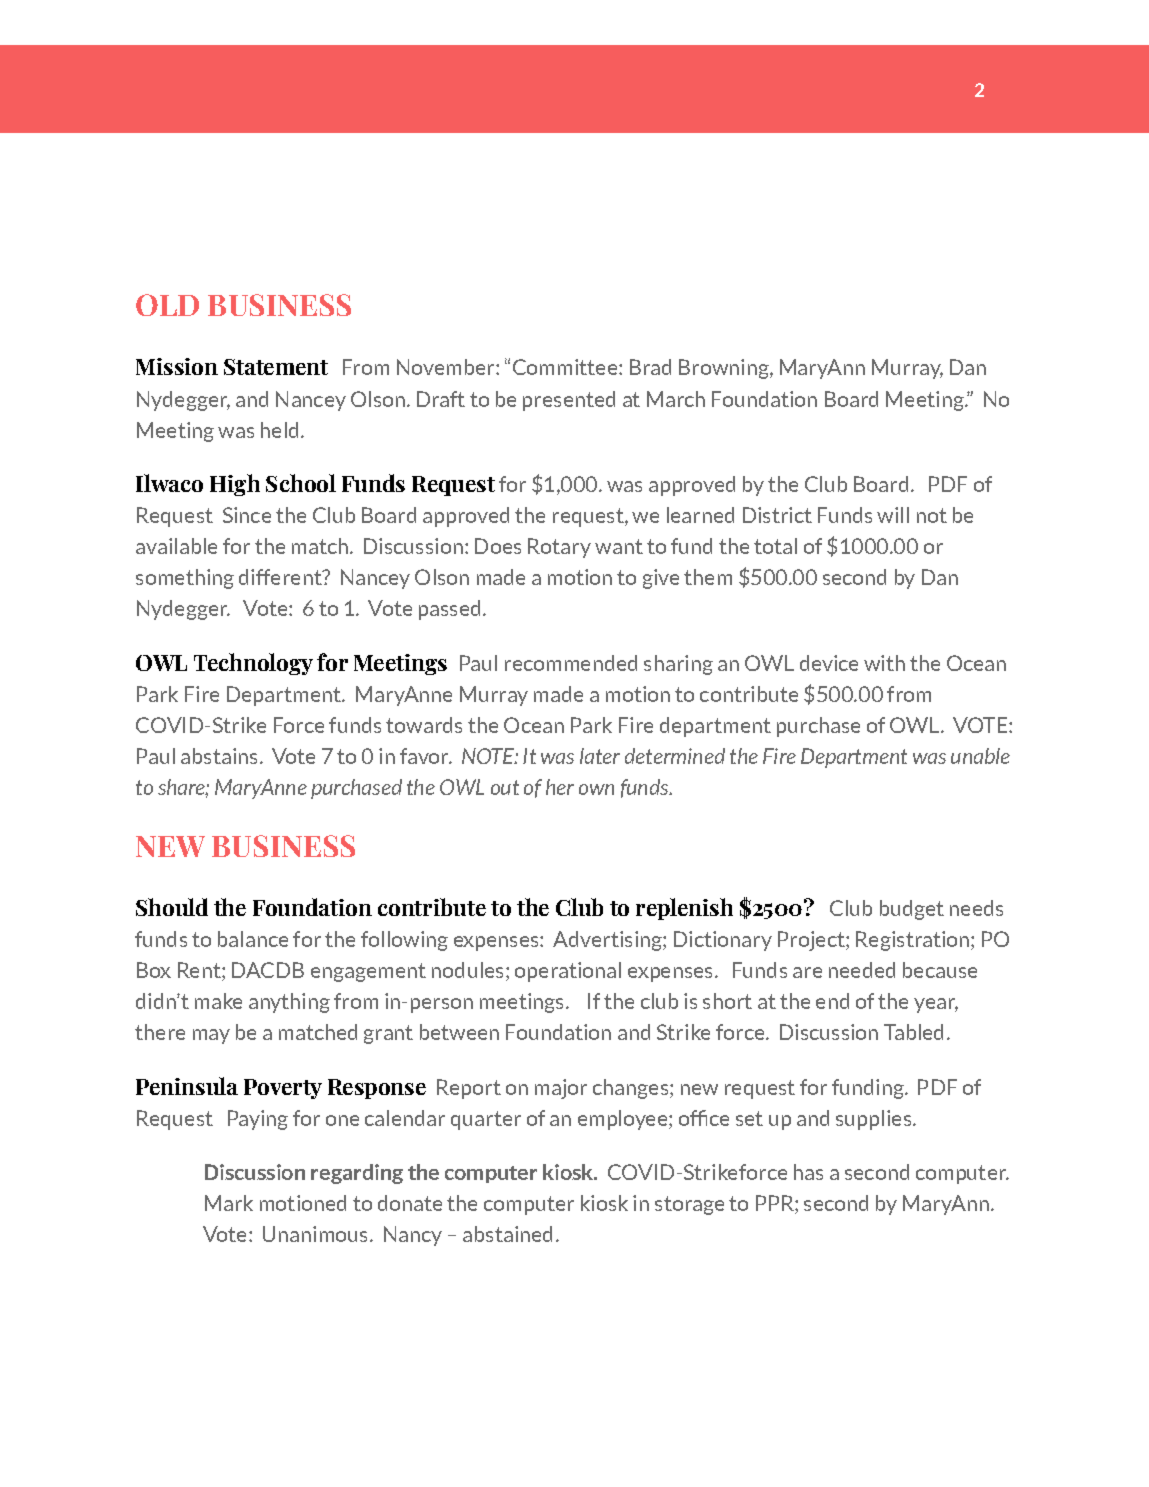  Describe the element at coordinates (561, 1089) in the page. I see `major` at that location.
